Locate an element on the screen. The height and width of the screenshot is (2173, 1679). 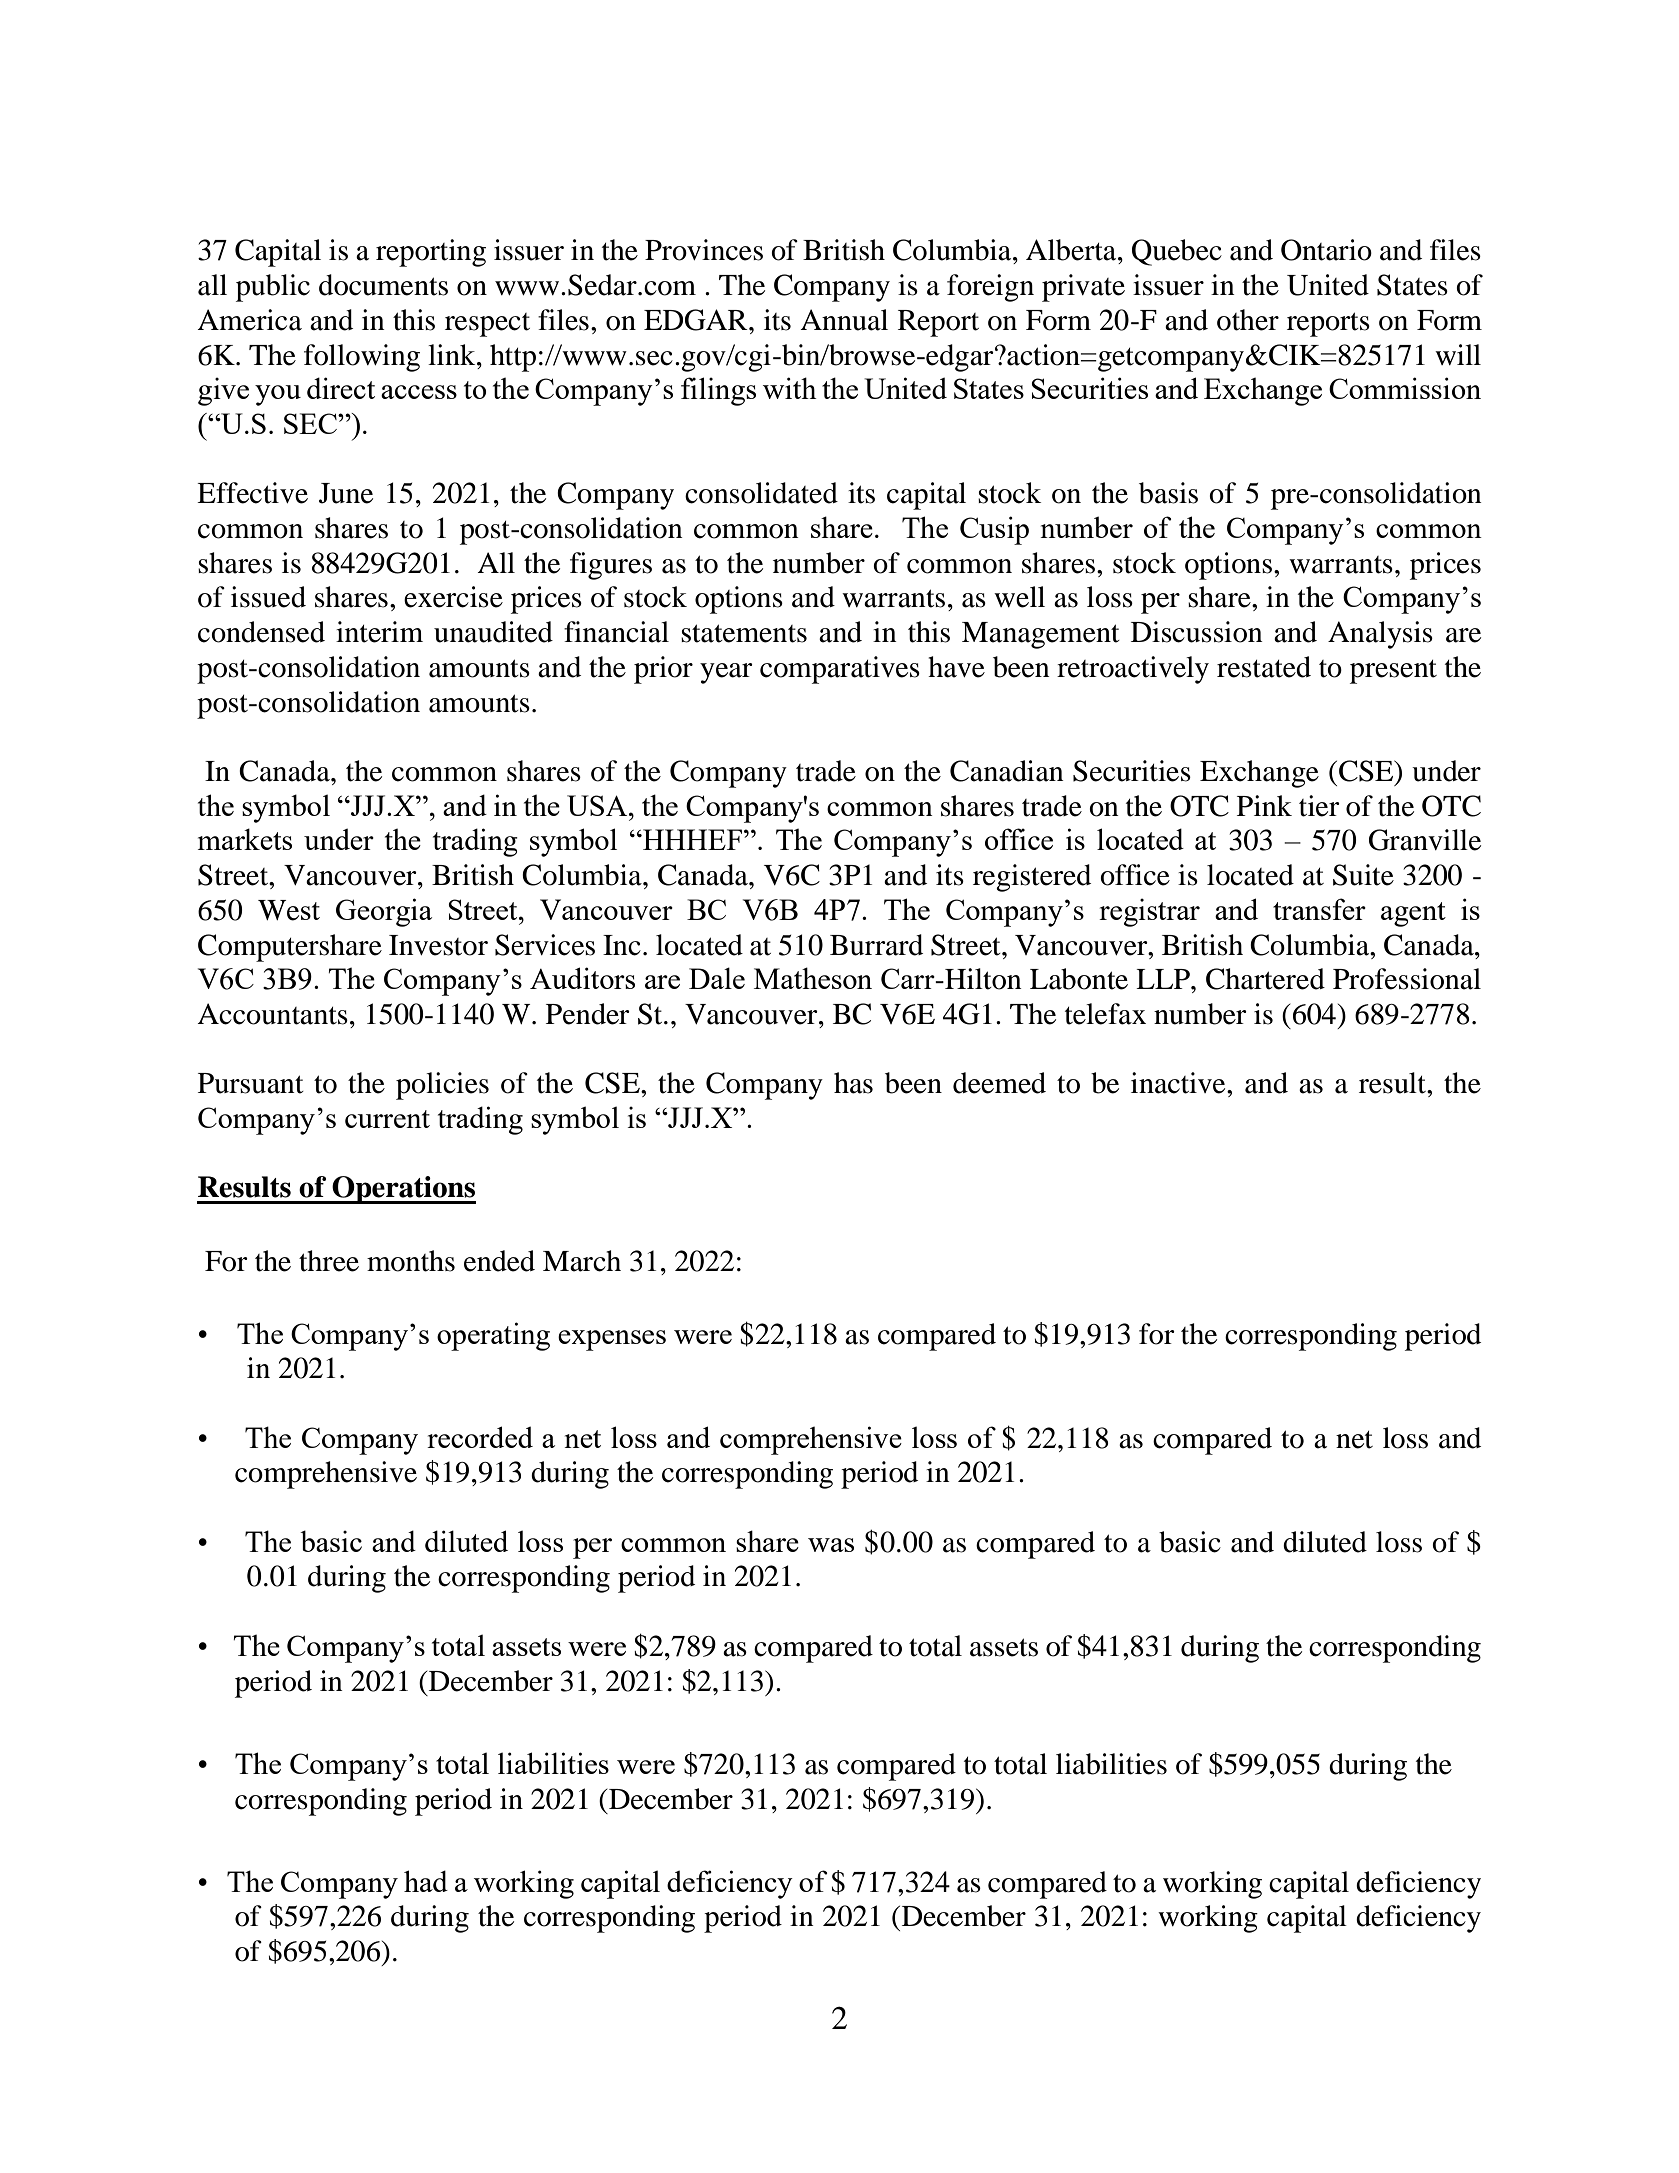
has is located at coordinates (853, 1083).
